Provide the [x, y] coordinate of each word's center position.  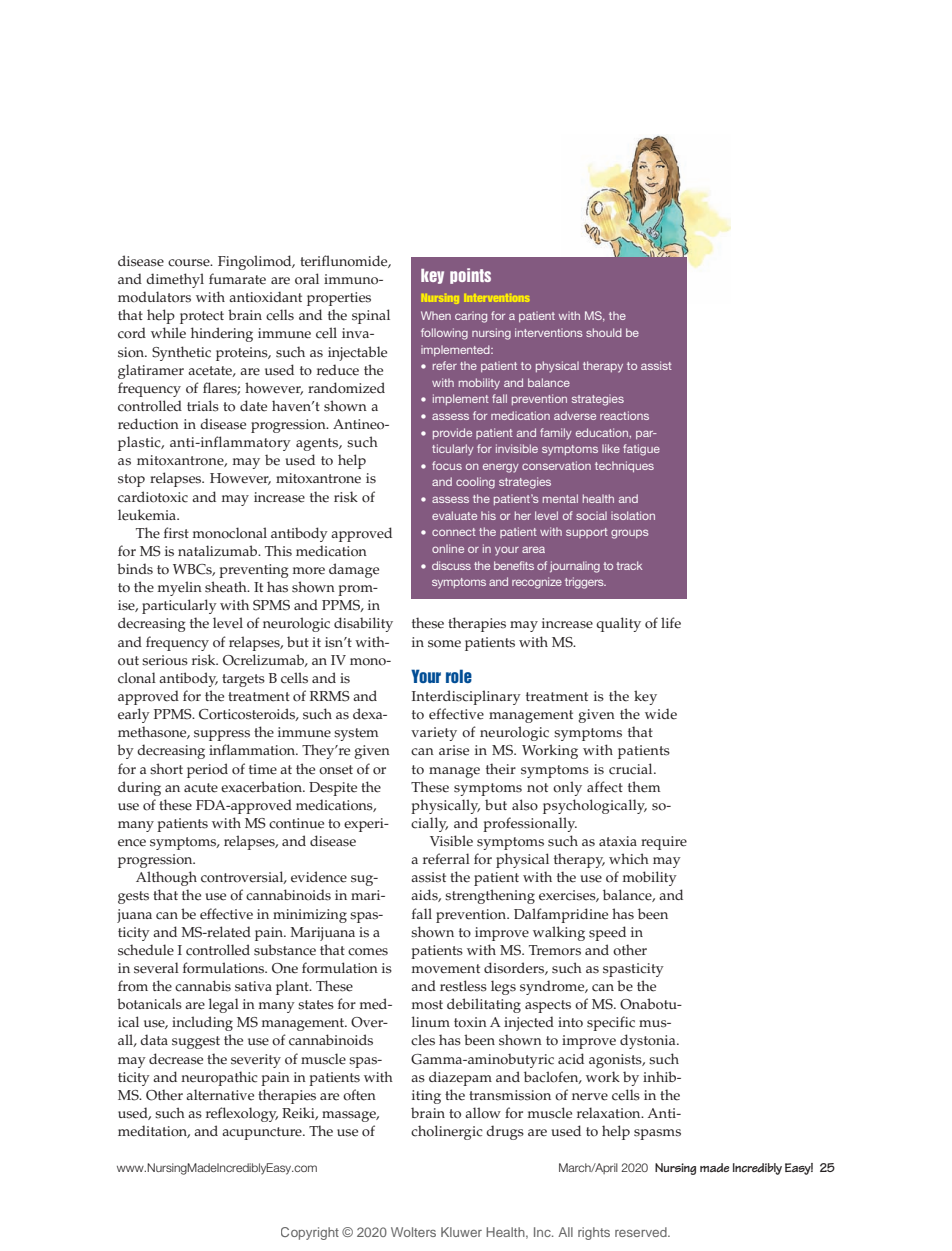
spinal [371, 316]
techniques [624, 466]
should [604, 332]
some [444, 644]
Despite [333, 789]
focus [447, 465]
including [202, 1023]
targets [243, 680]
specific [611, 1023]
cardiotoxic [153, 497]
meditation [154, 1131]
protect [202, 317]
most [427, 1005]
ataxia [618, 841]
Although [166, 878]
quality [618, 624]
